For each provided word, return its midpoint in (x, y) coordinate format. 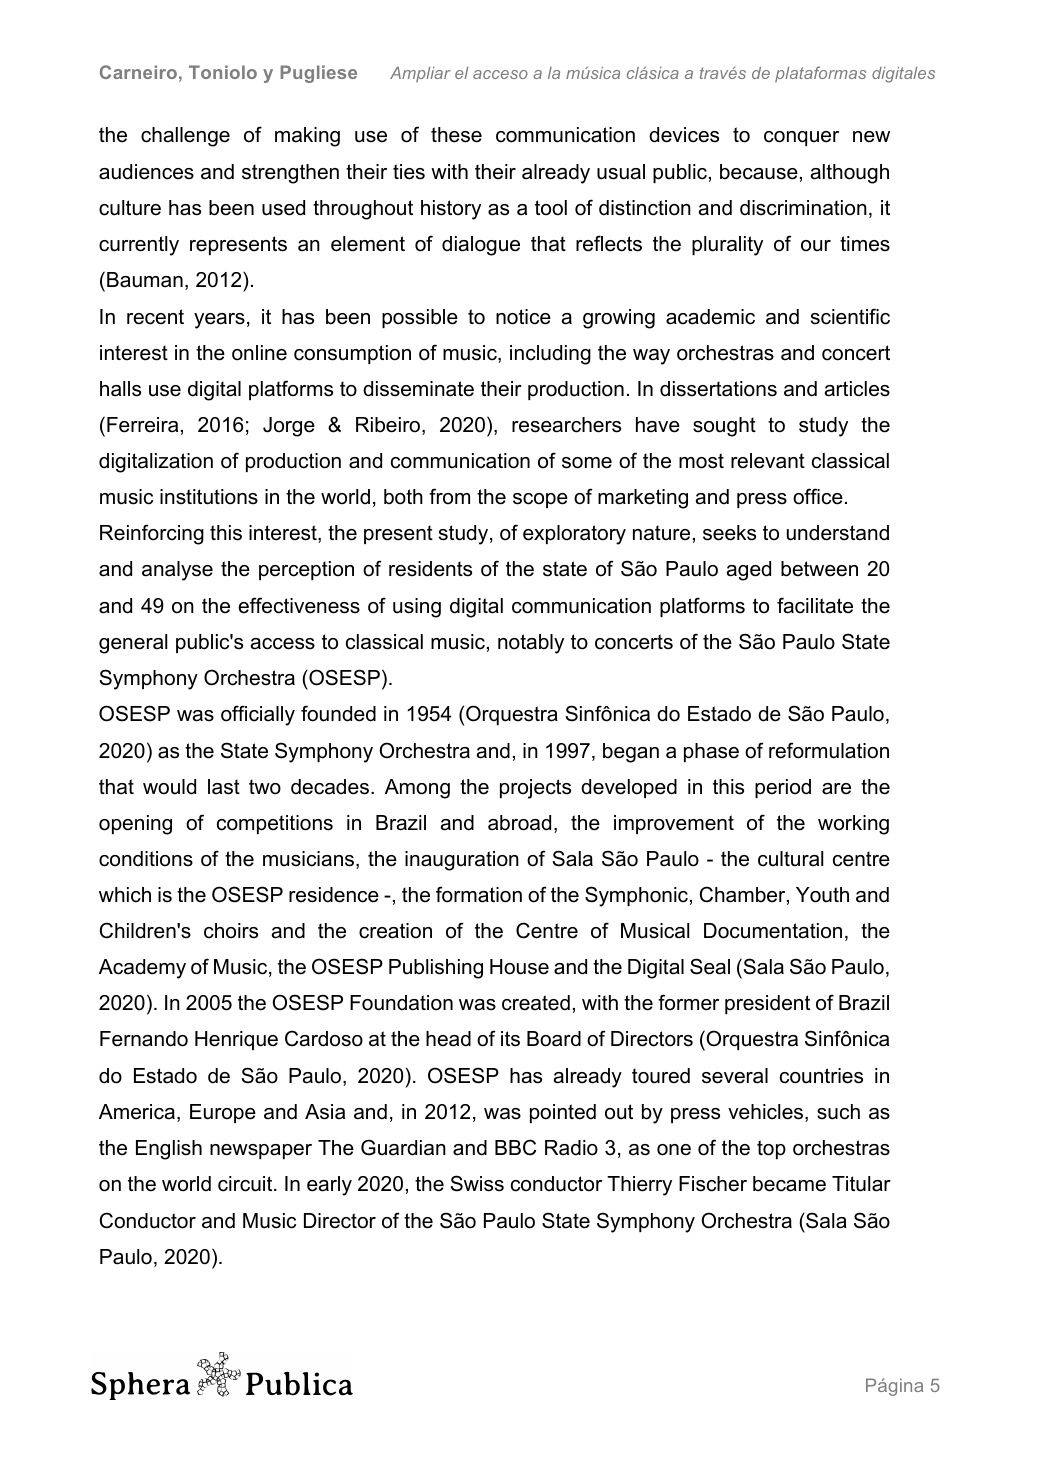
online (259, 353)
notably (531, 644)
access (283, 644)
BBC (515, 1147)
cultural (790, 859)
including (550, 355)
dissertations (718, 389)
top (771, 1149)
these (456, 135)
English (169, 1150)
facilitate (815, 605)
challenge (185, 137)
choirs (231, 931)
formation (479, 894)
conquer (801, 138)
